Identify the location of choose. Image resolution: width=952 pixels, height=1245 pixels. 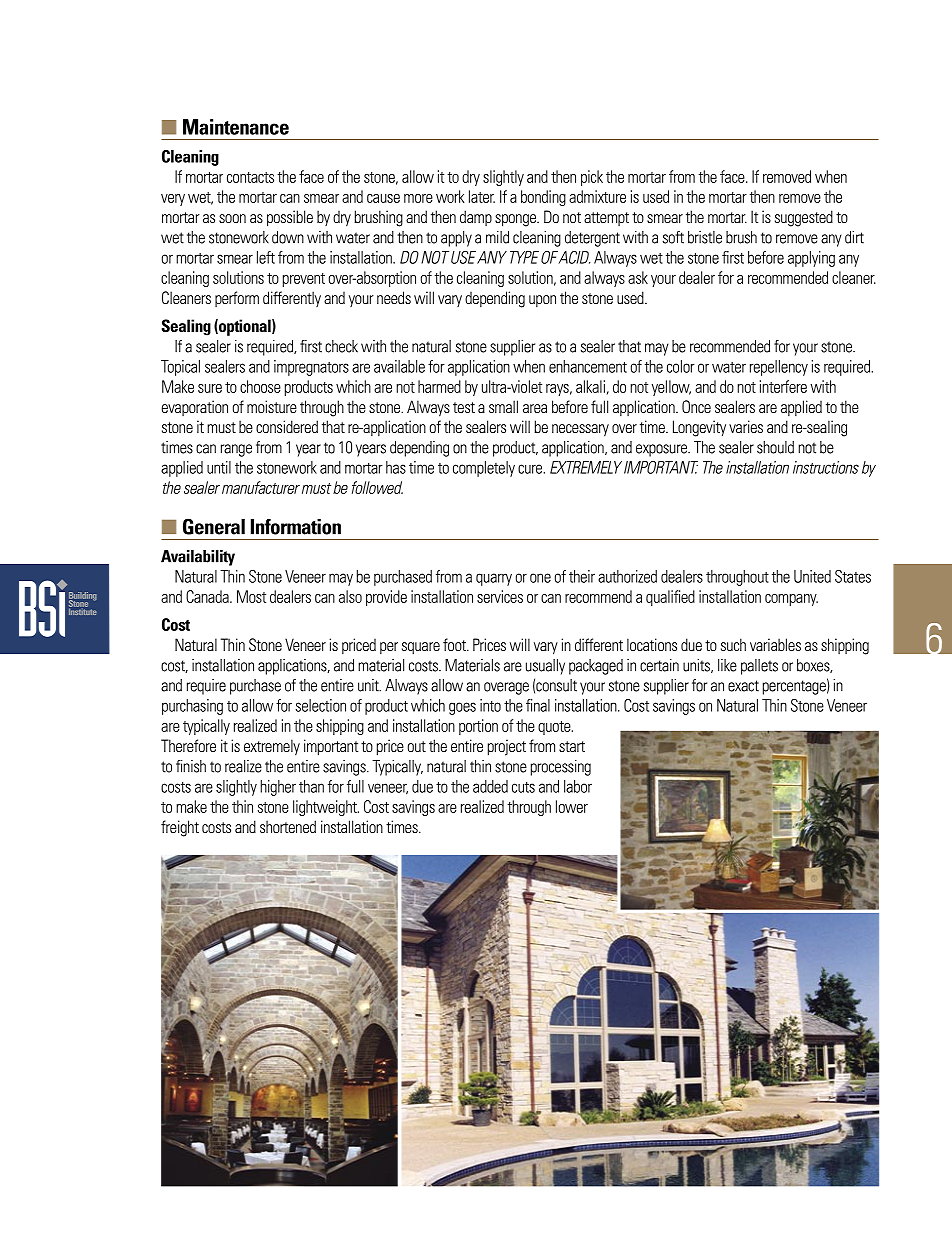
(260, 386).
